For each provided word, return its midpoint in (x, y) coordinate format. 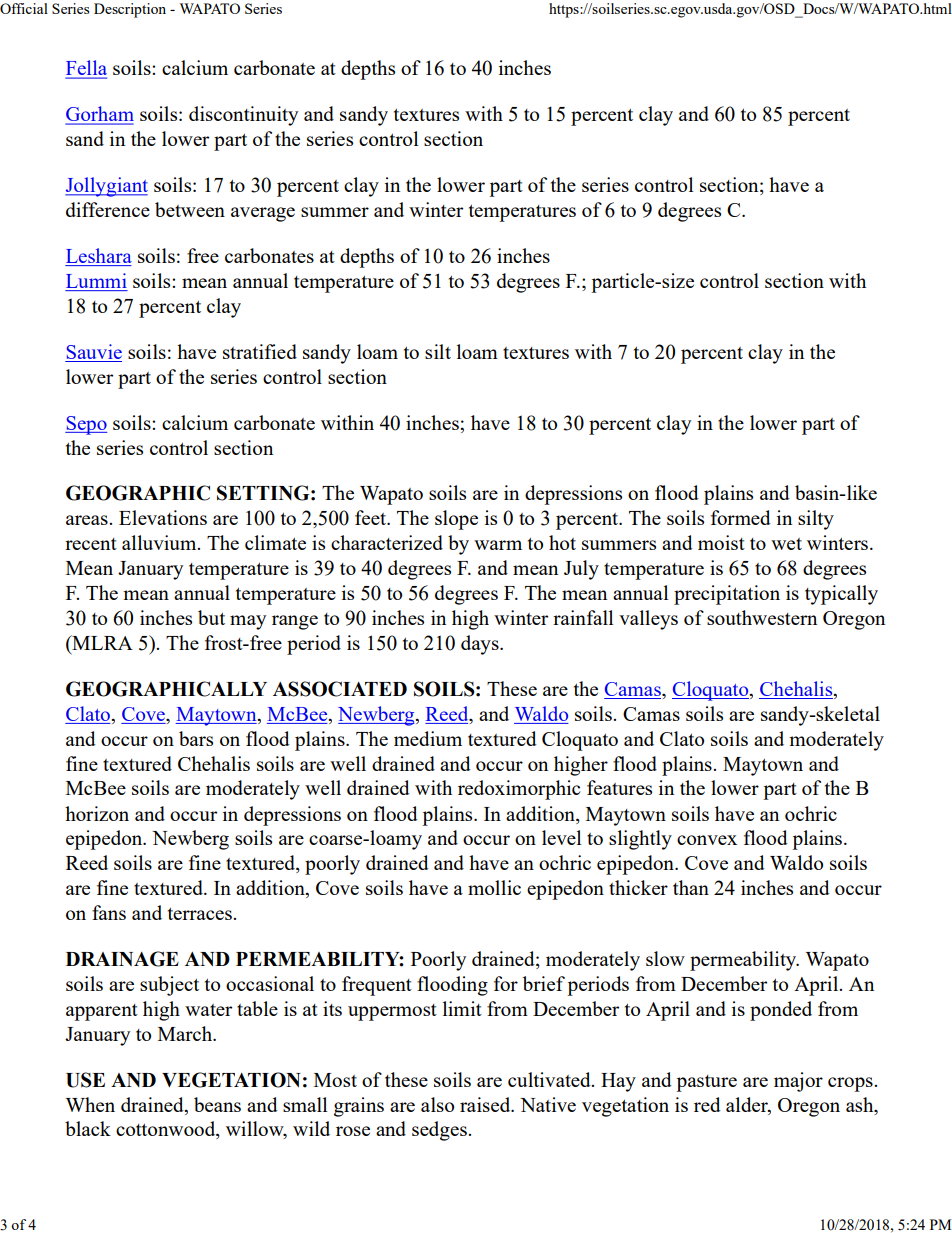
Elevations (163, 517)
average (263, 214)
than (691, 887)
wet (786, 544)
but (211, 617)
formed (741, 517)
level (561, 837)
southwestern (762, 617)
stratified (260, 351)
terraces (201, 914)
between (190, 209)
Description (130, 10)
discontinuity (243, 116)
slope (456, 520)
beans (217, 1104)
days (481, 645)
